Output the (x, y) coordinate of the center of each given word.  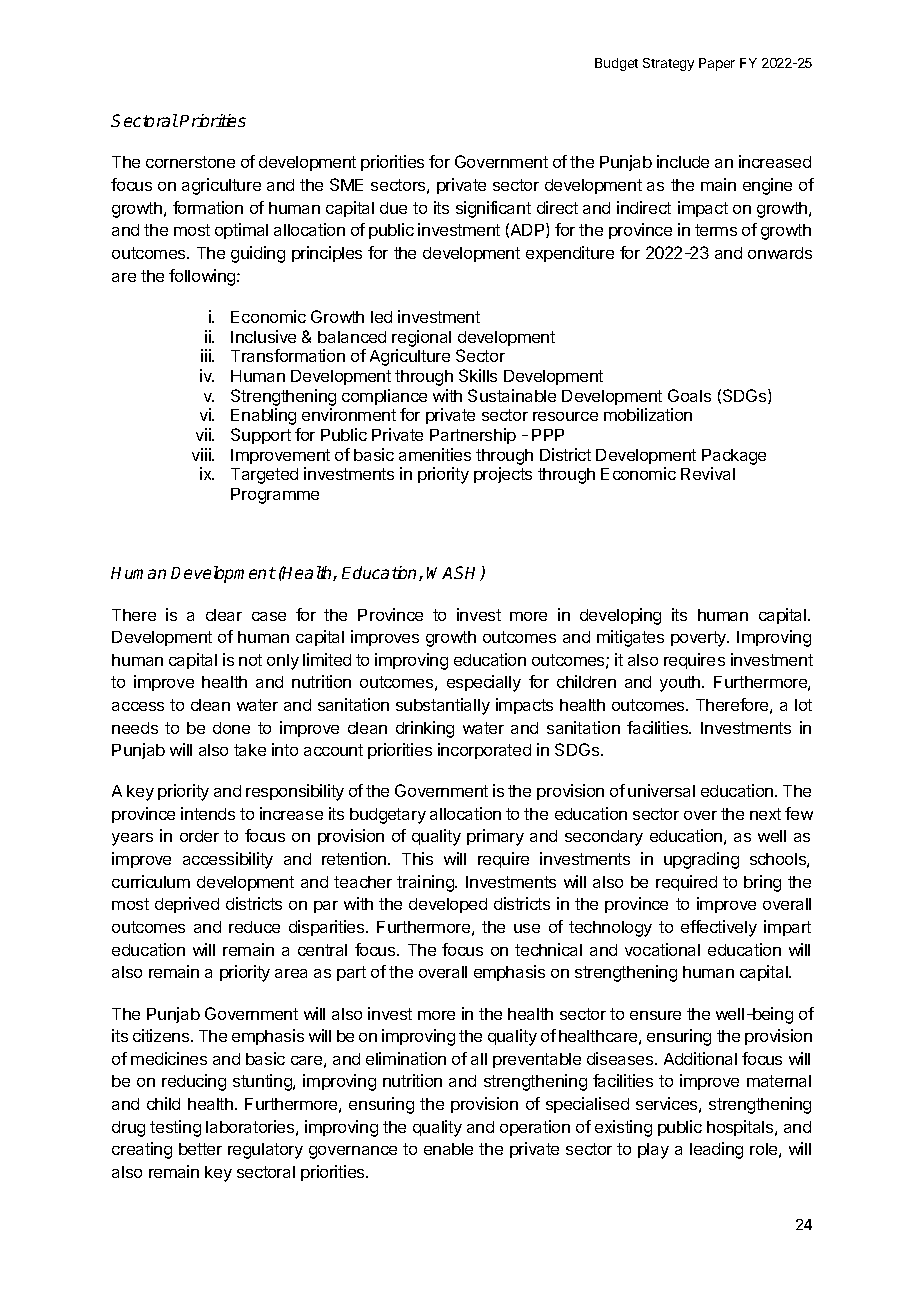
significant (493, 209)
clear (224, 615)
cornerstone (190, 162)
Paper (717, 64)
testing (175, 1128)
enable (448, 1149)
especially (484, 683)
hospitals (741, 1128)
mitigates (630, 638)
